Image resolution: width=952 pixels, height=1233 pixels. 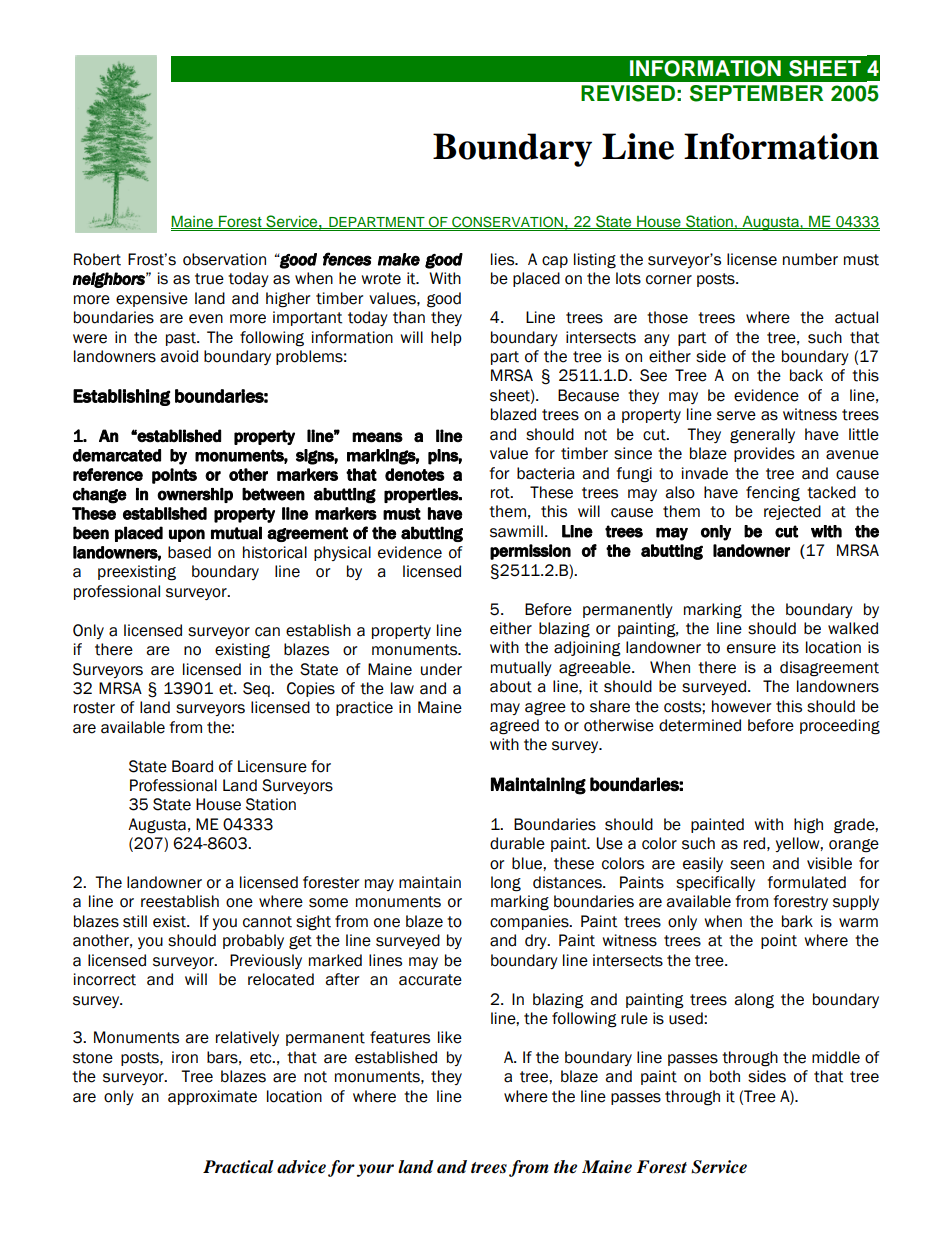 I want to click on observation, so click(x=224, y=259).
